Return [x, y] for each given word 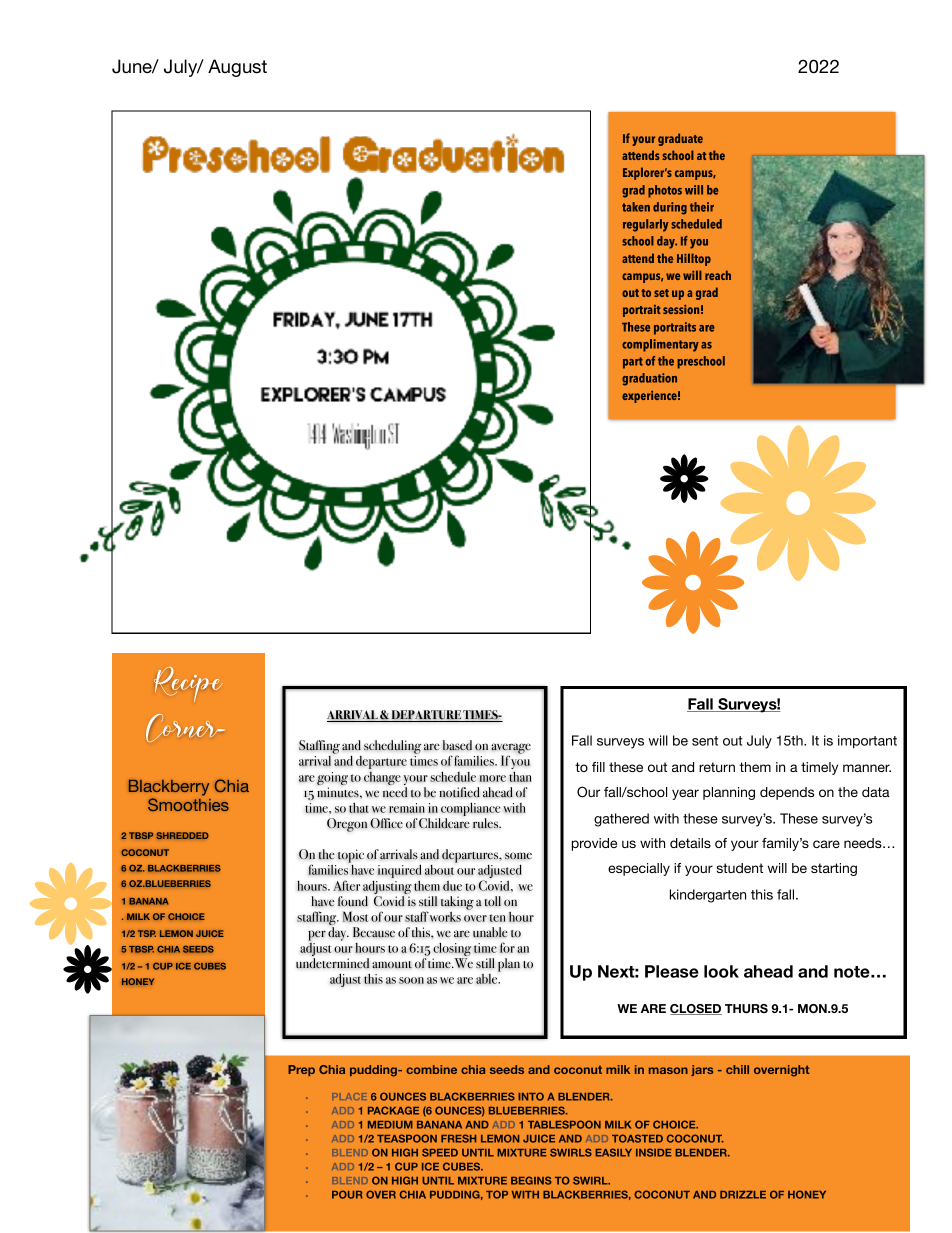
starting [834, 869]
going [332, 780]
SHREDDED [182, 835]
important [867, 742]
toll [493, 901]
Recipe [188, 684]
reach [718, 275]
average [511, 749]
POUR [347, 1194]
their [702, 207]
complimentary [660, 345]
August [237, 68]
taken [636, 207]
